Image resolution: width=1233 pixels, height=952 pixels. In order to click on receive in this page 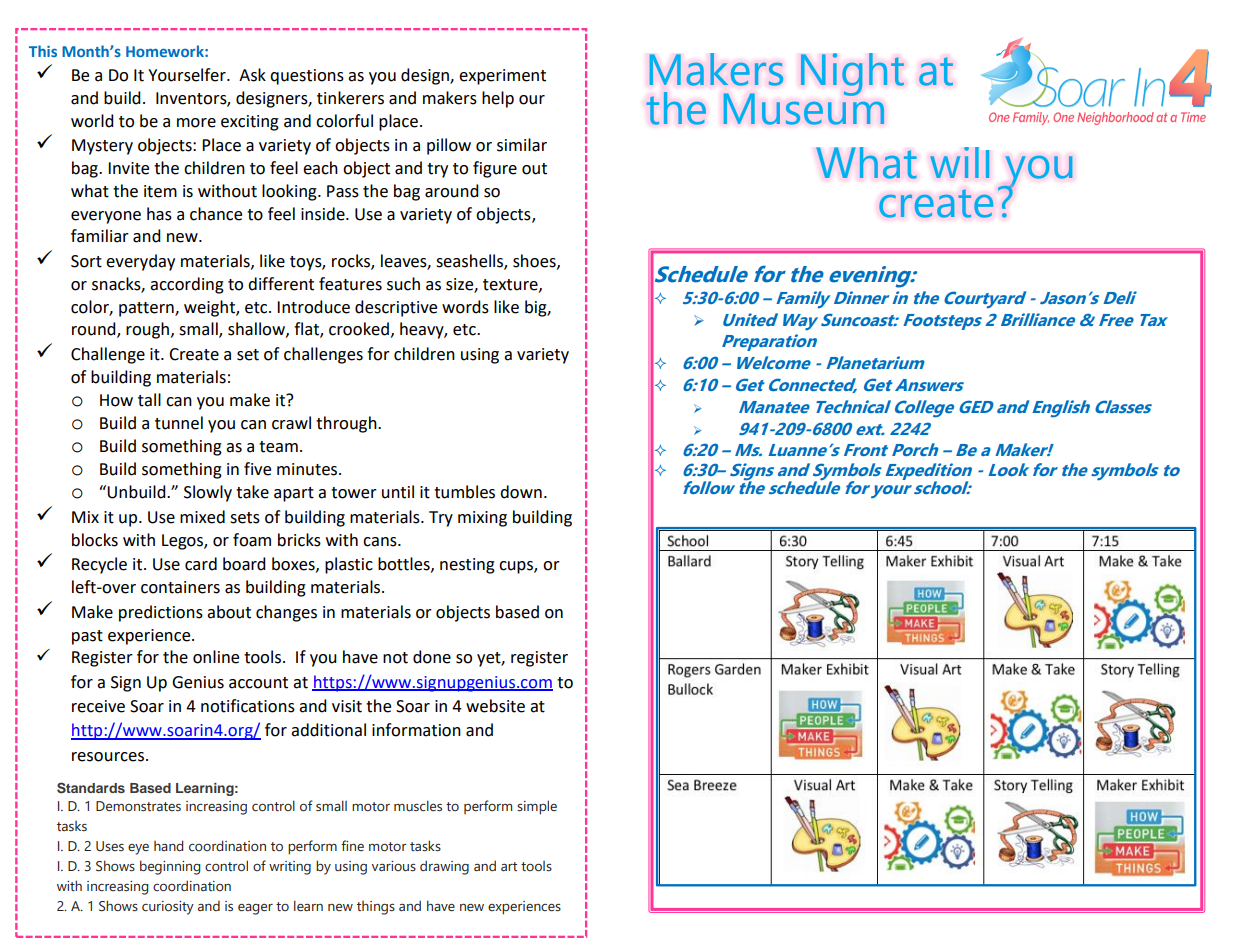, I will do `click(98, 706)`.
